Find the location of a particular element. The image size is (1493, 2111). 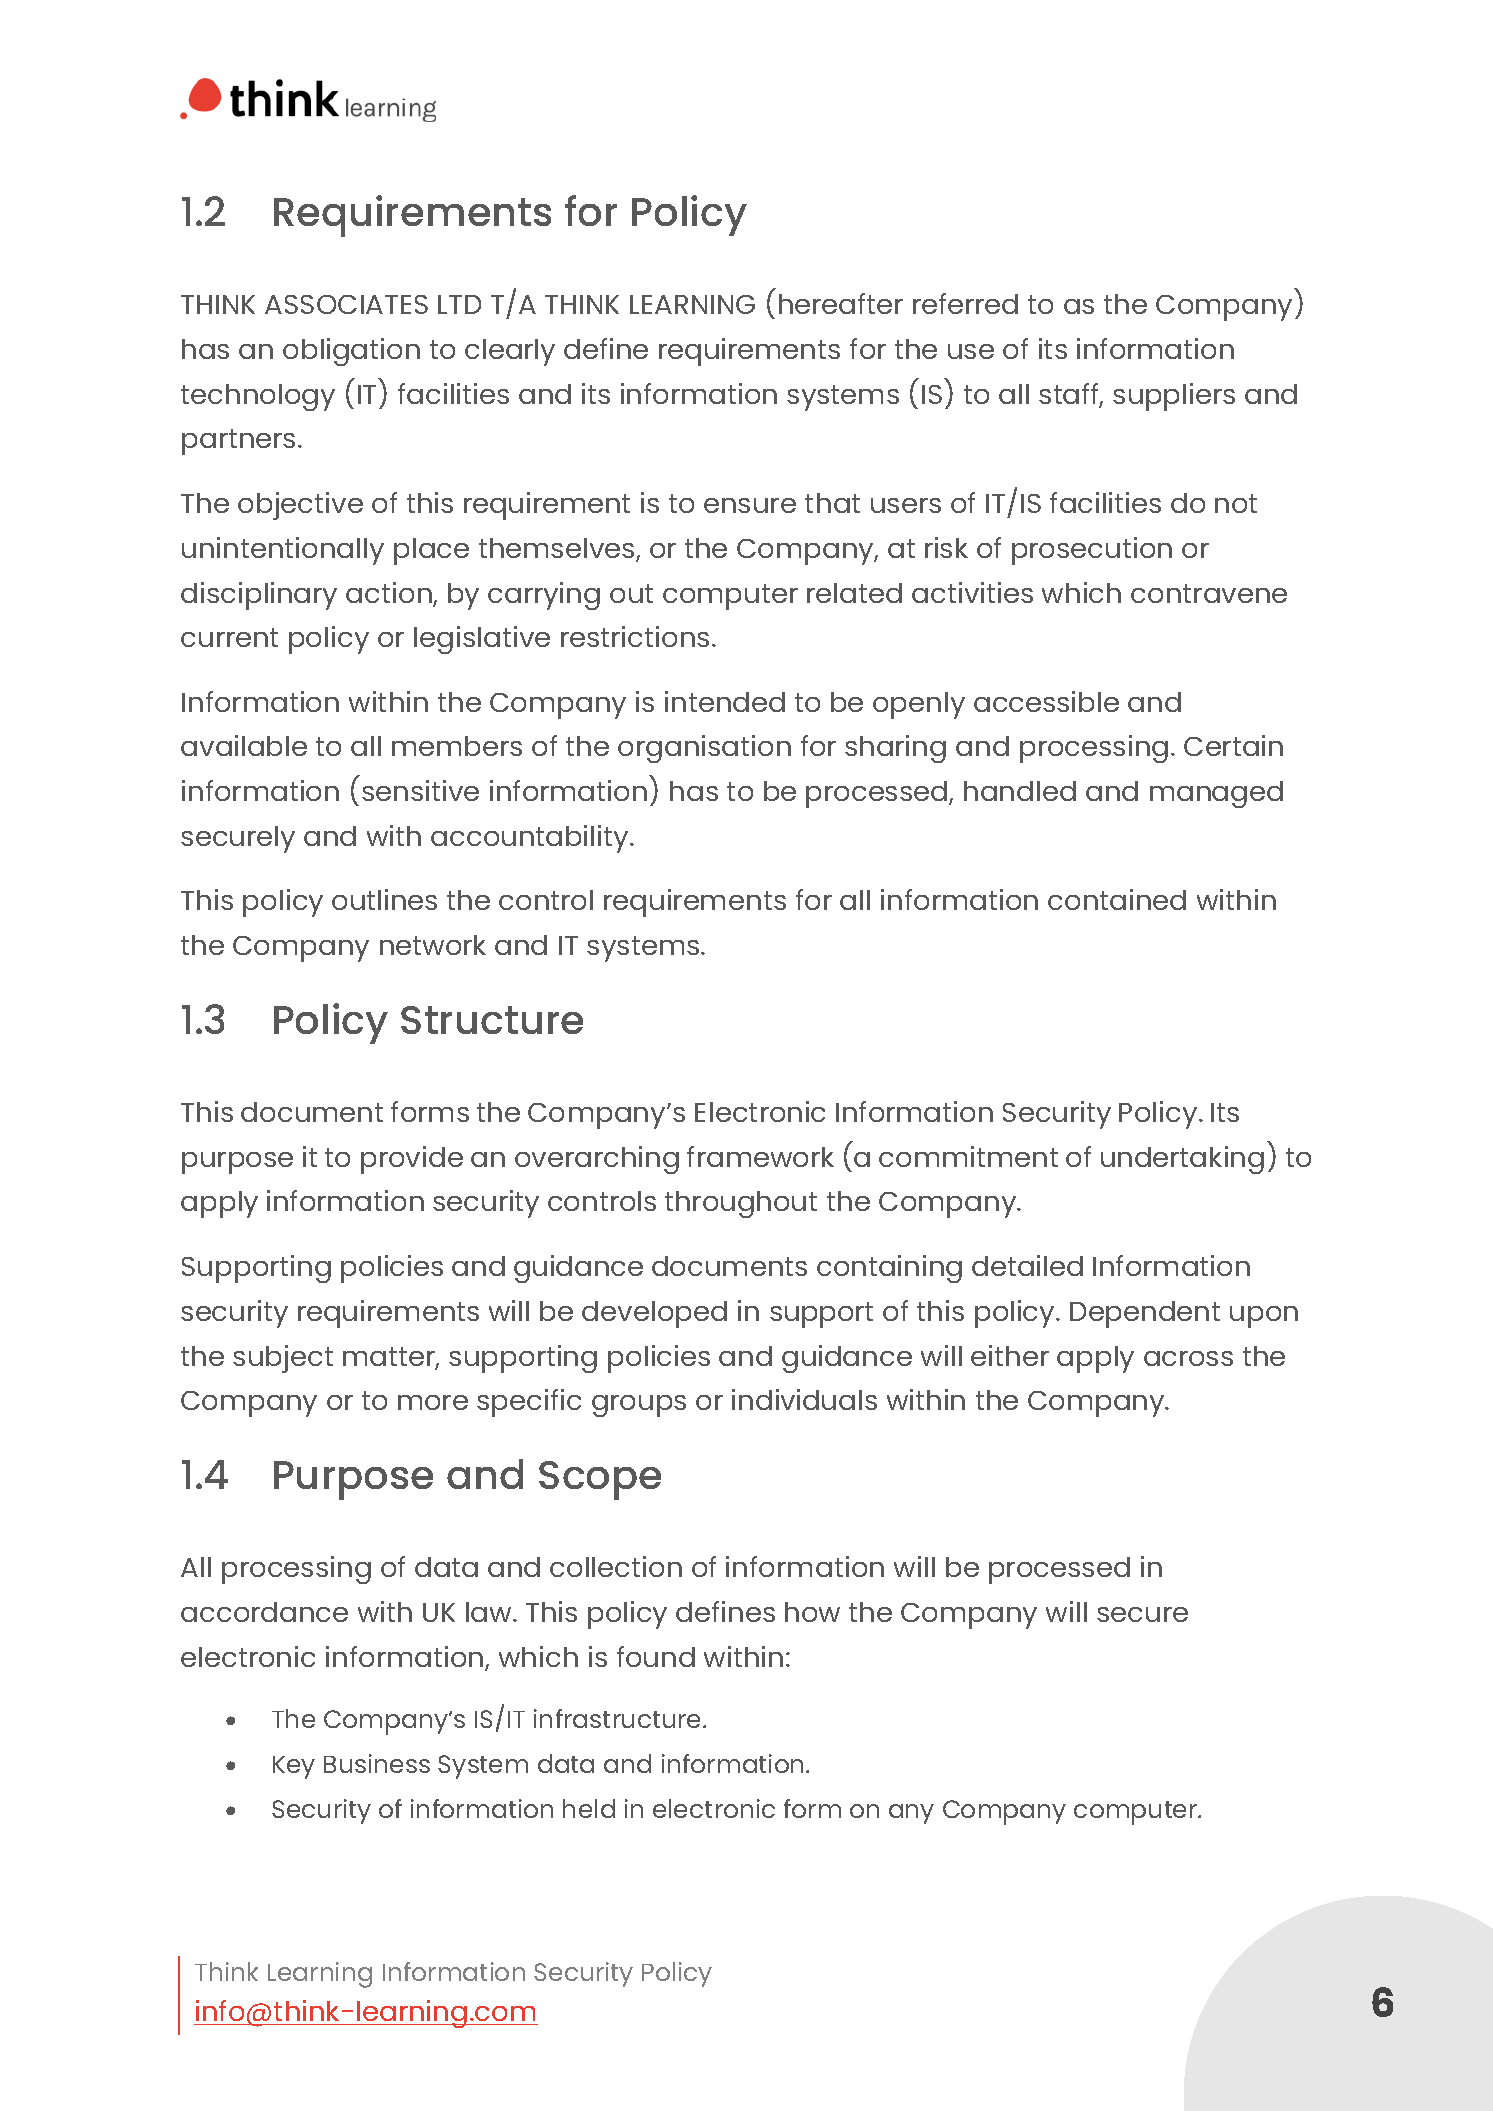

held is located at coordinates (589, 1808).
